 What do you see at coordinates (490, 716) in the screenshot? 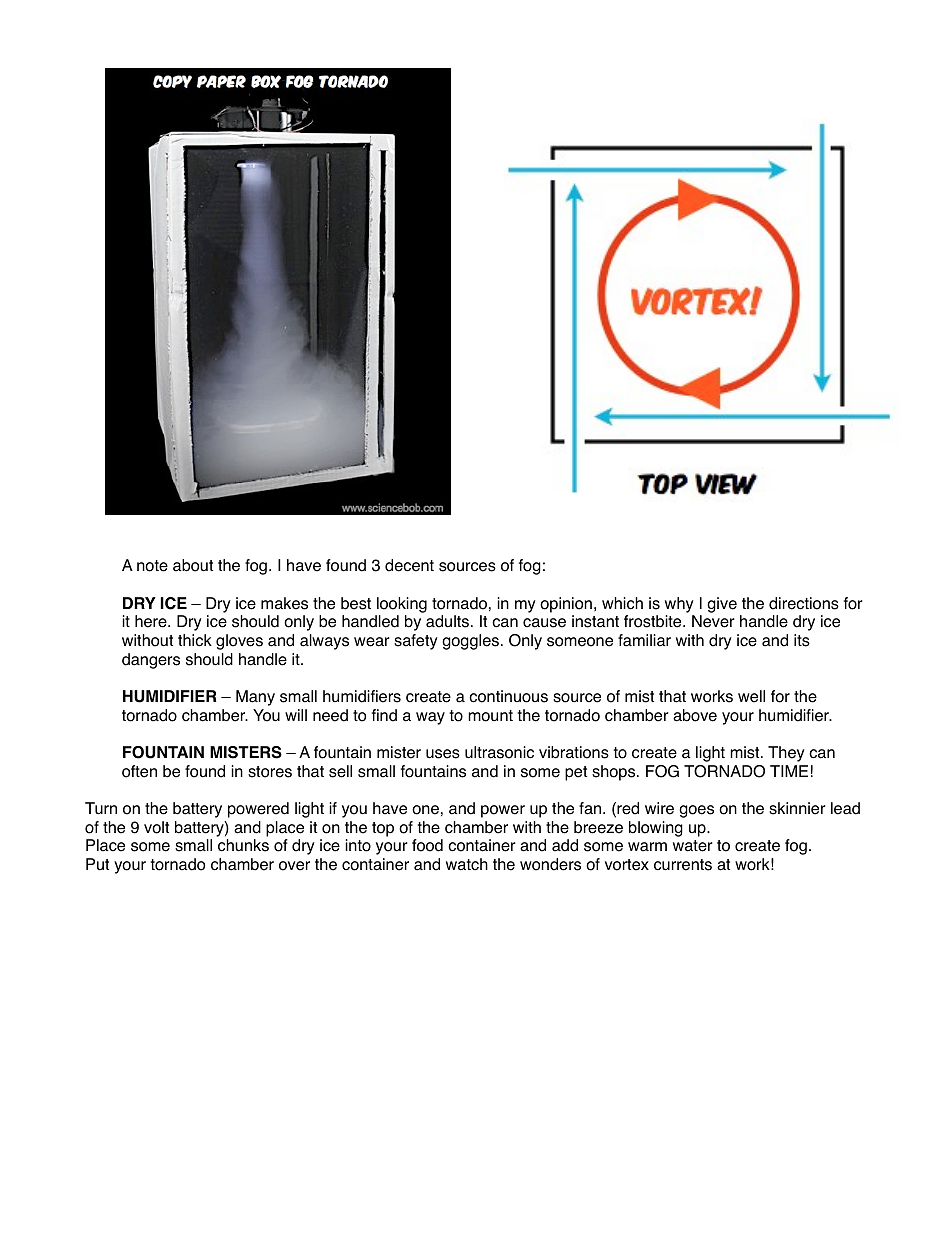
I see `mount` at bounding box center [490, 716].
